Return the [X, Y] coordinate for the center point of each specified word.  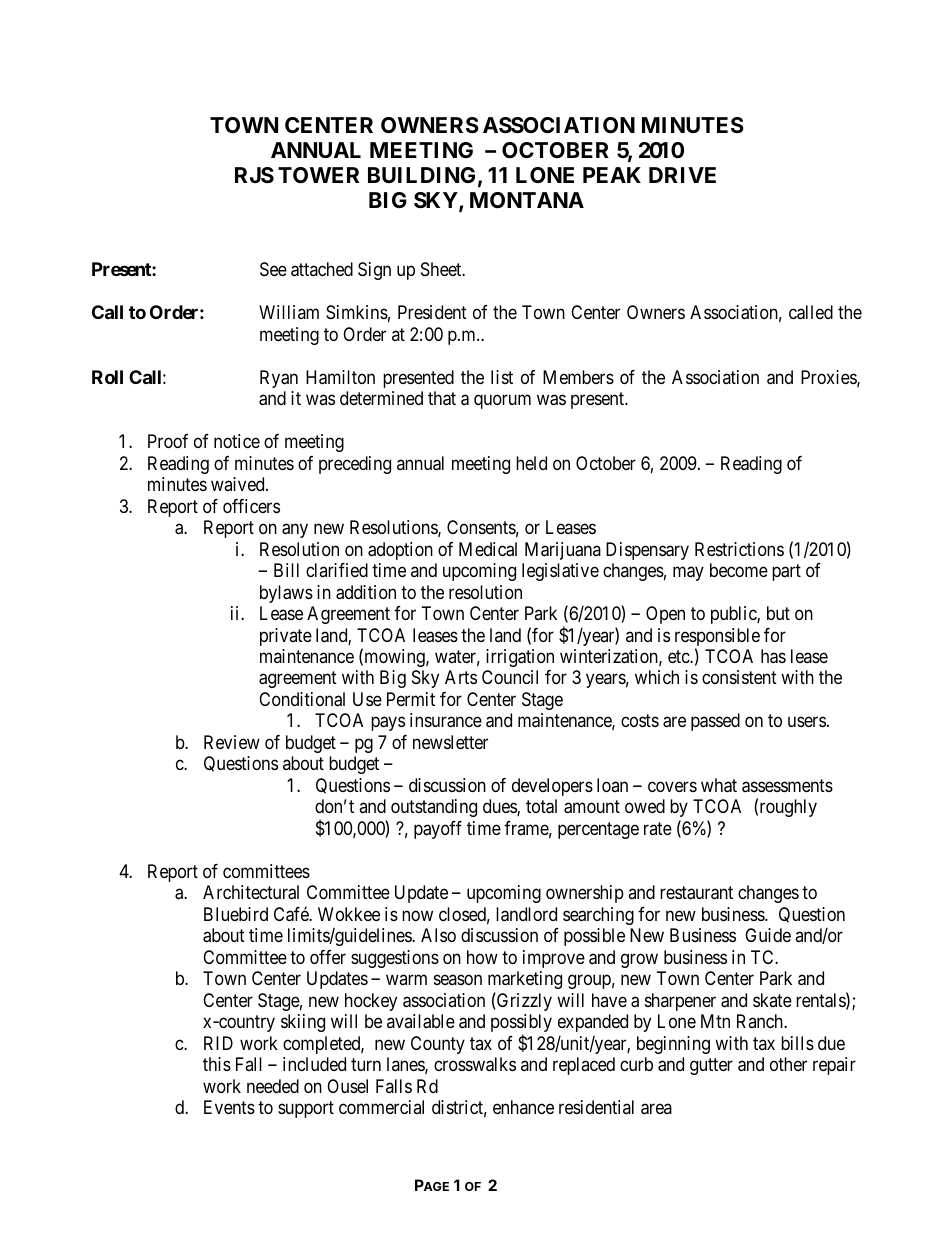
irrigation [520, 658]
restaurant [696, 893]
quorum [502, 402]
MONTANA [527, 200]
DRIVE [682, 175]
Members [578, 377]
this [217, 1064]
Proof [168, 441]
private [286, 637]
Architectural [251, 892]
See [273, 269]
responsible [717, 638]
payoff [438, 830]
